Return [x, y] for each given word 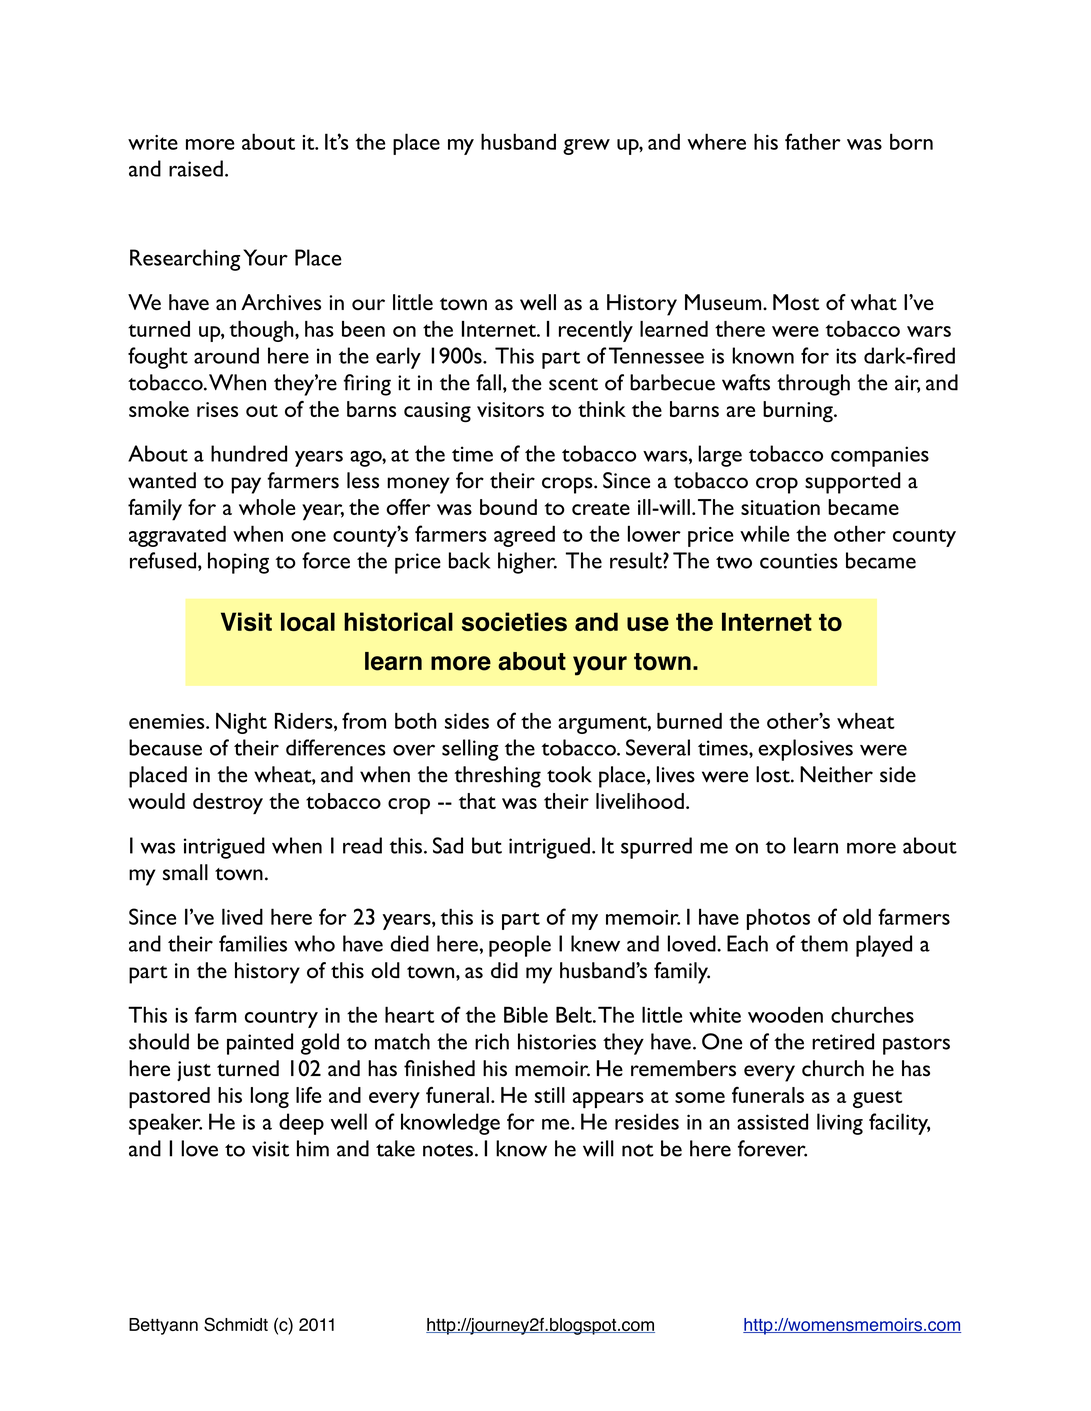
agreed [524, 536]
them [824, 943]
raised [196, 168]
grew [586, 147]
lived [242, 916]
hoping [238, 563]
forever [772, 1148]
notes [448, 1150]
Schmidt [236, 1324]
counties [799, 561]
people [520, 946]
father [813, 141]
